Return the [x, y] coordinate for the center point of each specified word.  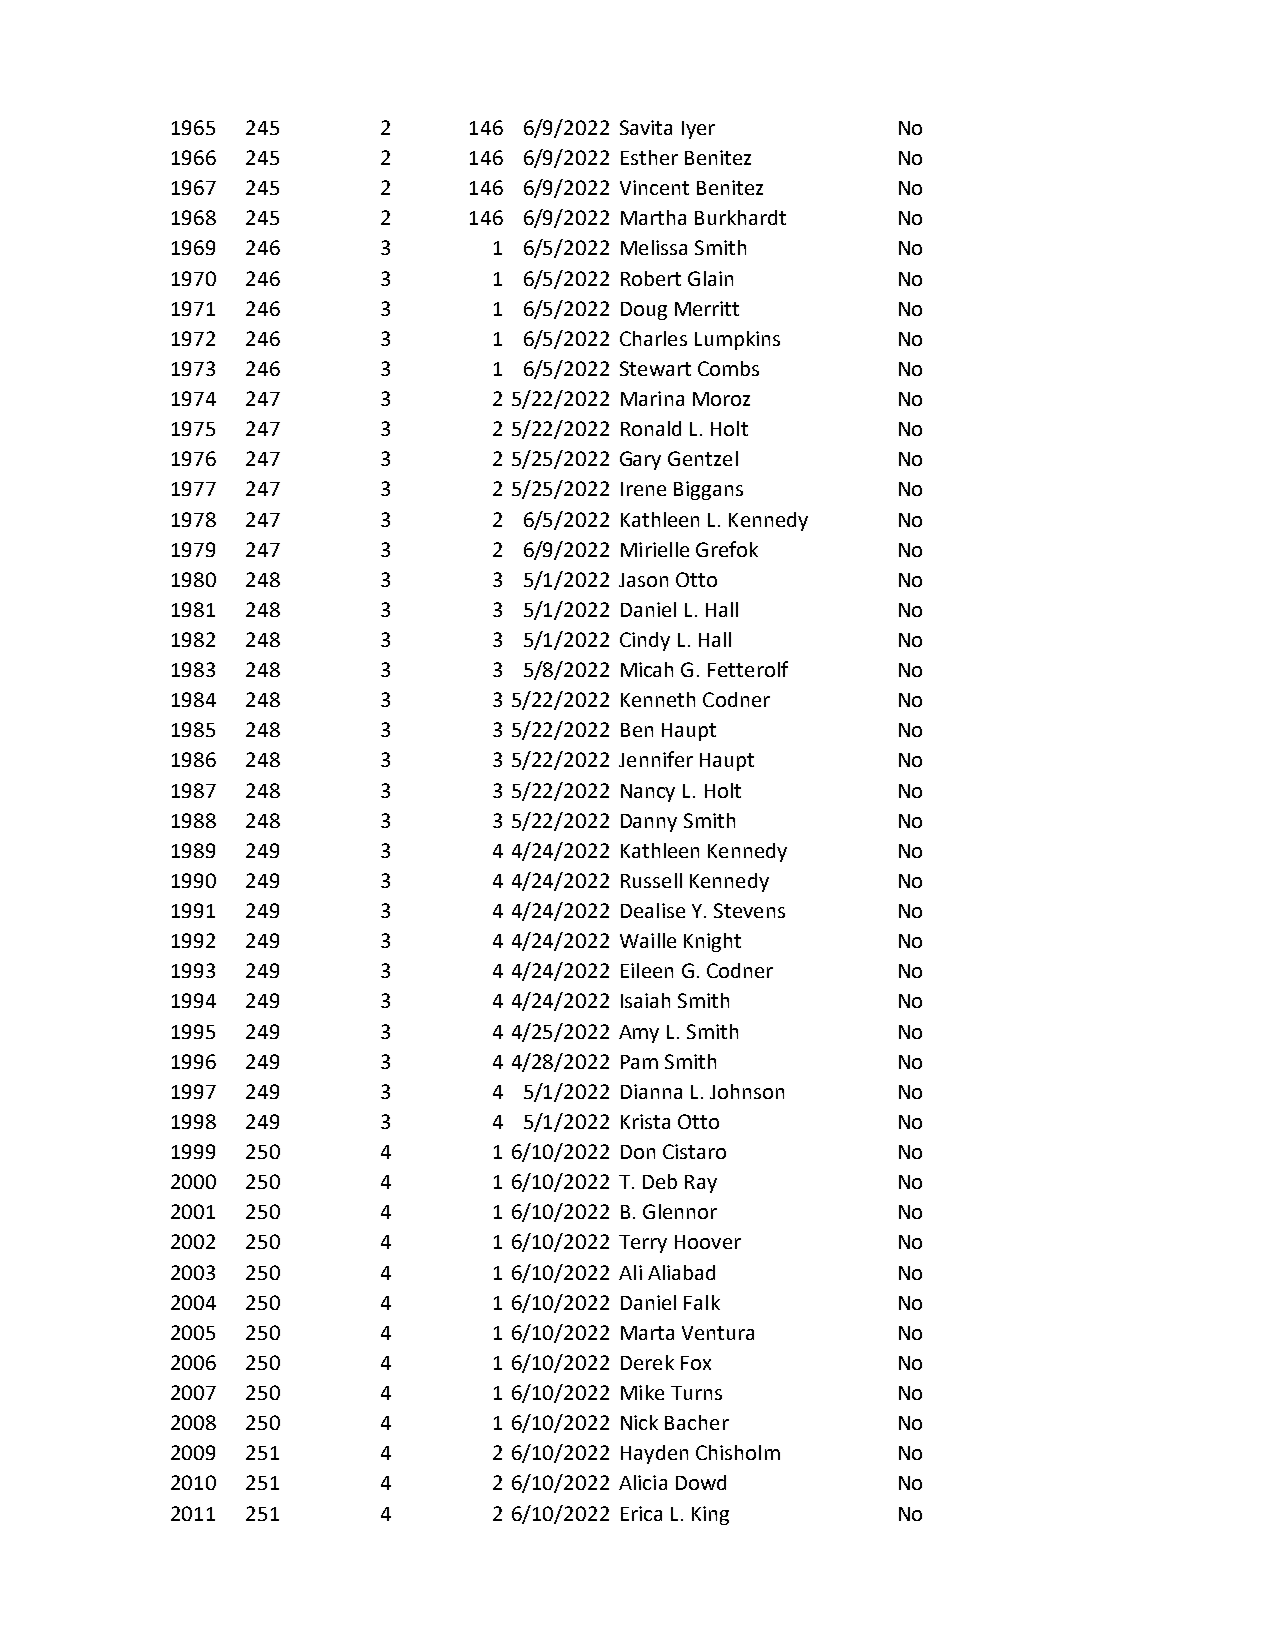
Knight [712, 942]
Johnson [747, 1091]
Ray [701, 1184]
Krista [645, 1121]
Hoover [708, 1242]
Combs [728, 368]
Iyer [698, 130]
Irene [643, 489]
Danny [649, 823]
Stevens [749, 910]
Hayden [654, 1454]
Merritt [707, 308]
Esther [649, 157]
